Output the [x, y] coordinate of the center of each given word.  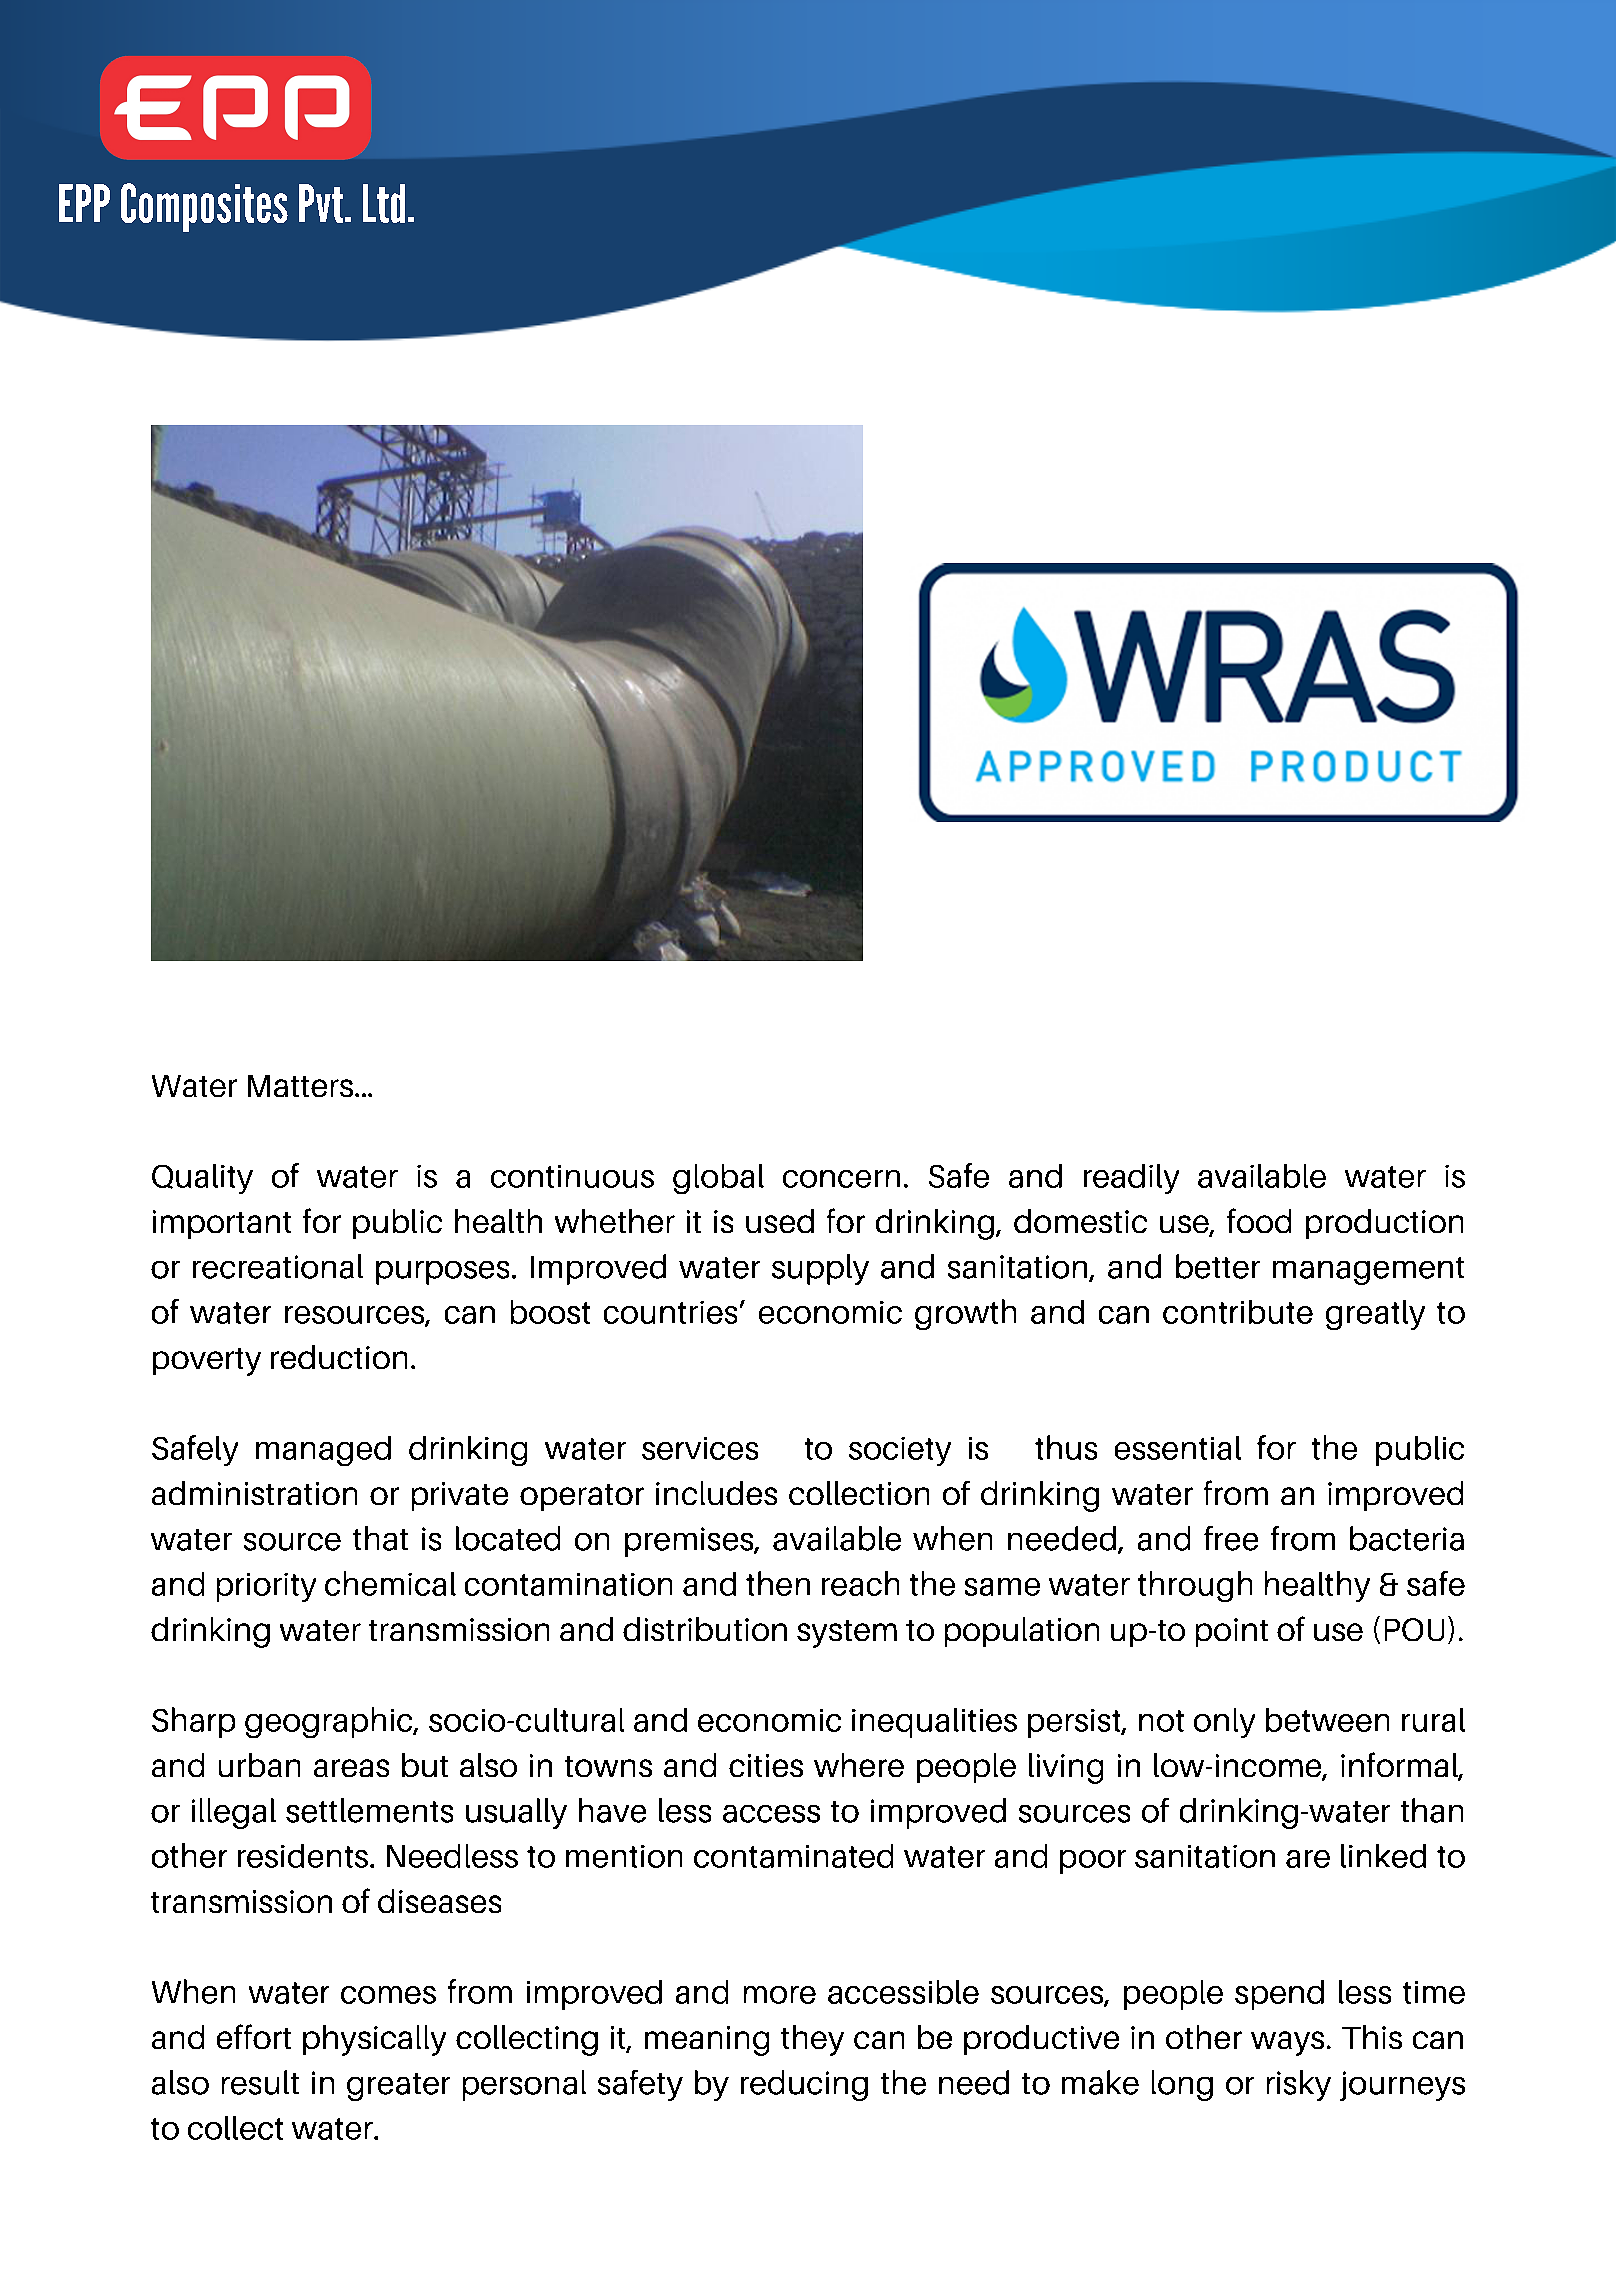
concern [841, 1179]
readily [1131, 1179]
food [1259, 1220]
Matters [300, 1086]
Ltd [384, 203]
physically [374, 2040]
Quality [202, 1179]
